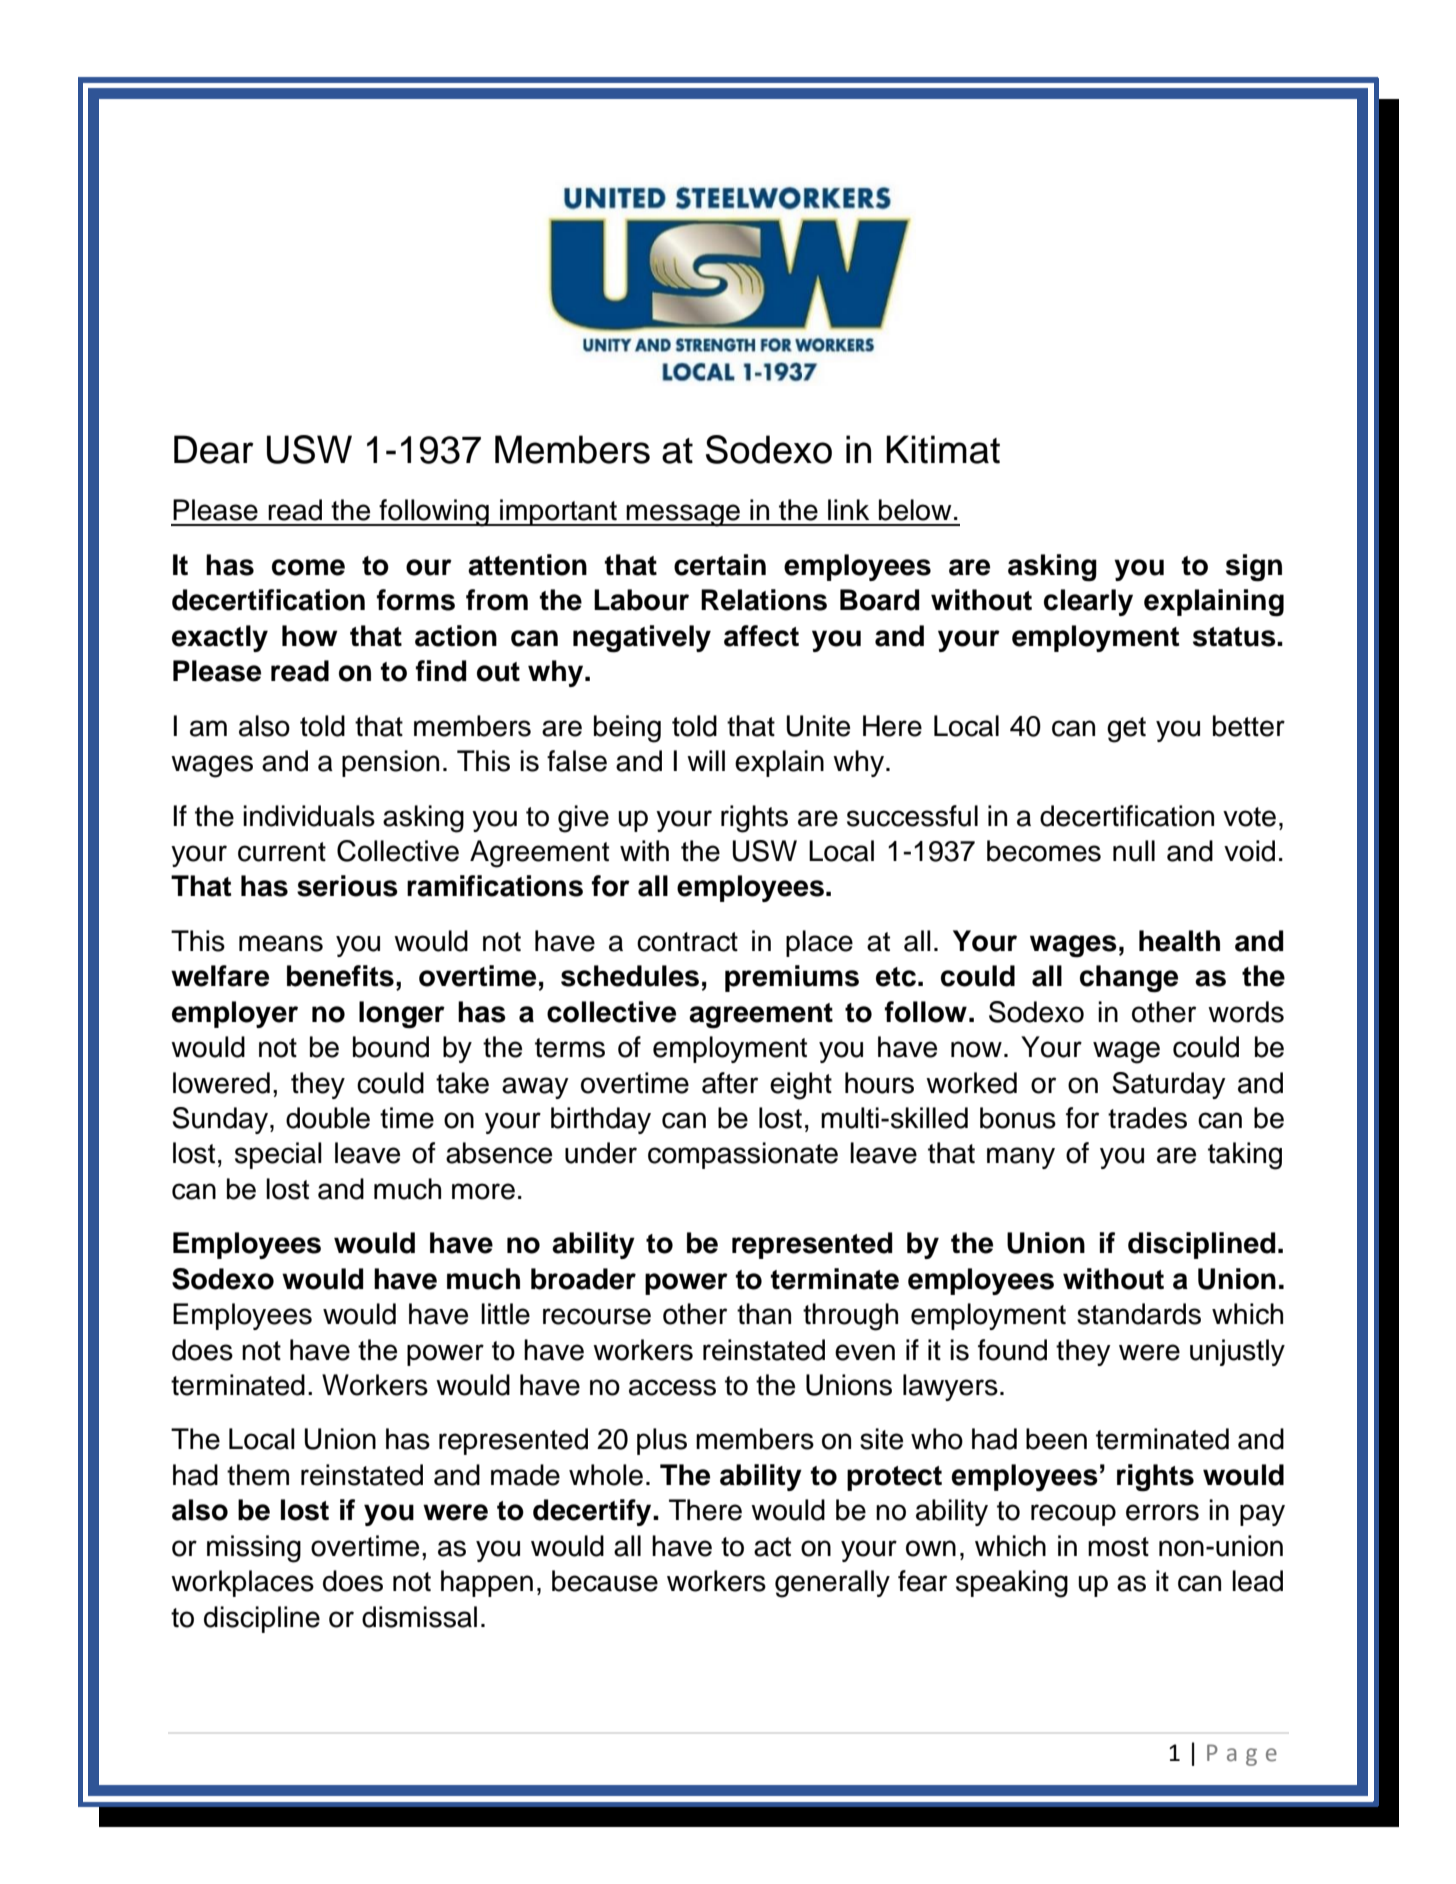 This page has width=1456, height=1884. What do you see at coordinates (832, 1584) in the page?
I see `generally` at bounding box center [832, 1584].
